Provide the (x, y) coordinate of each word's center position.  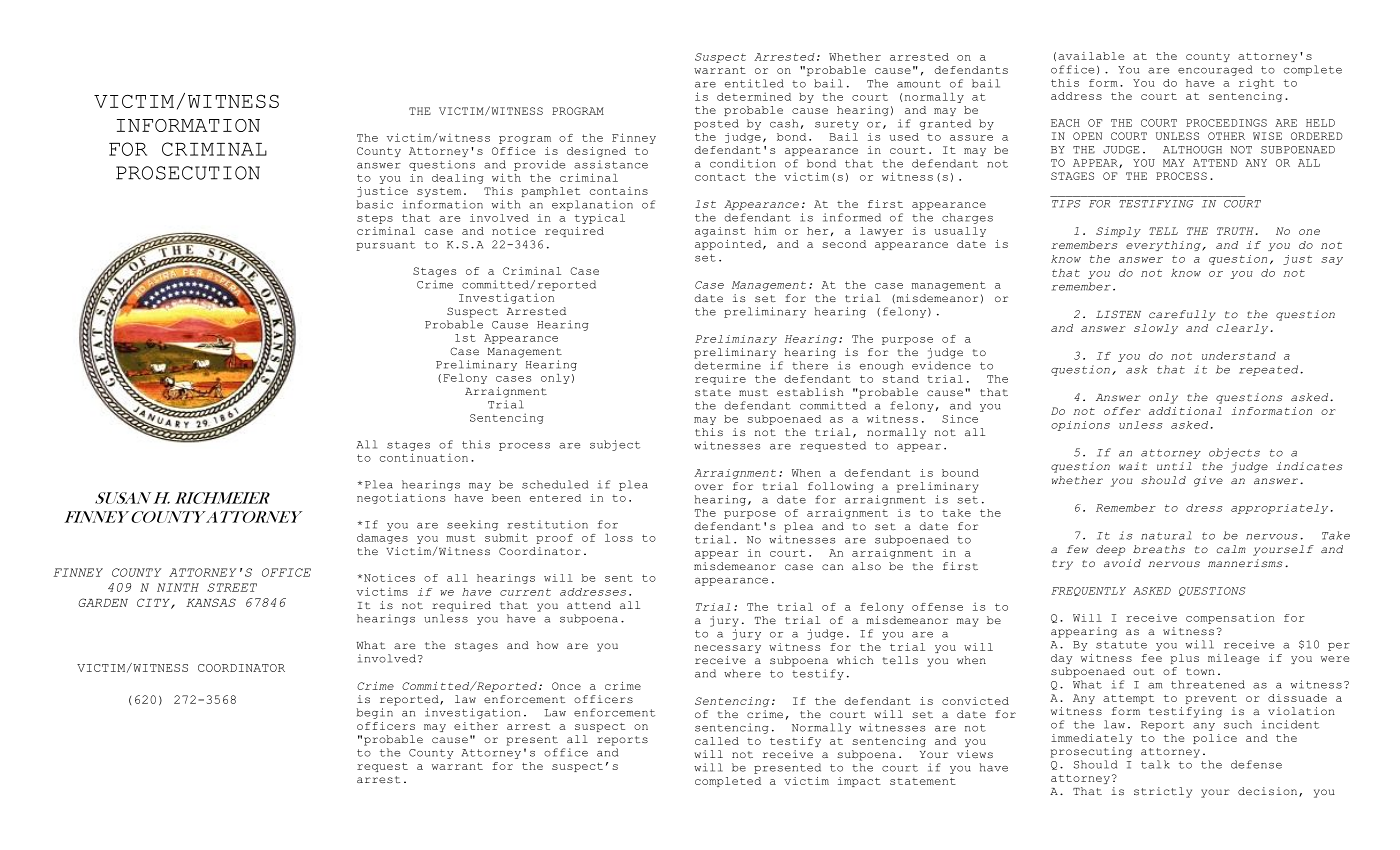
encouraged (1215, 70)
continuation (424, 457)
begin (375, 713)
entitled (754, 83)
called (717, 741)
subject (615, 445)
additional (1185, 411)
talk (1155, 764)
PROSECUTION (188, 173)
